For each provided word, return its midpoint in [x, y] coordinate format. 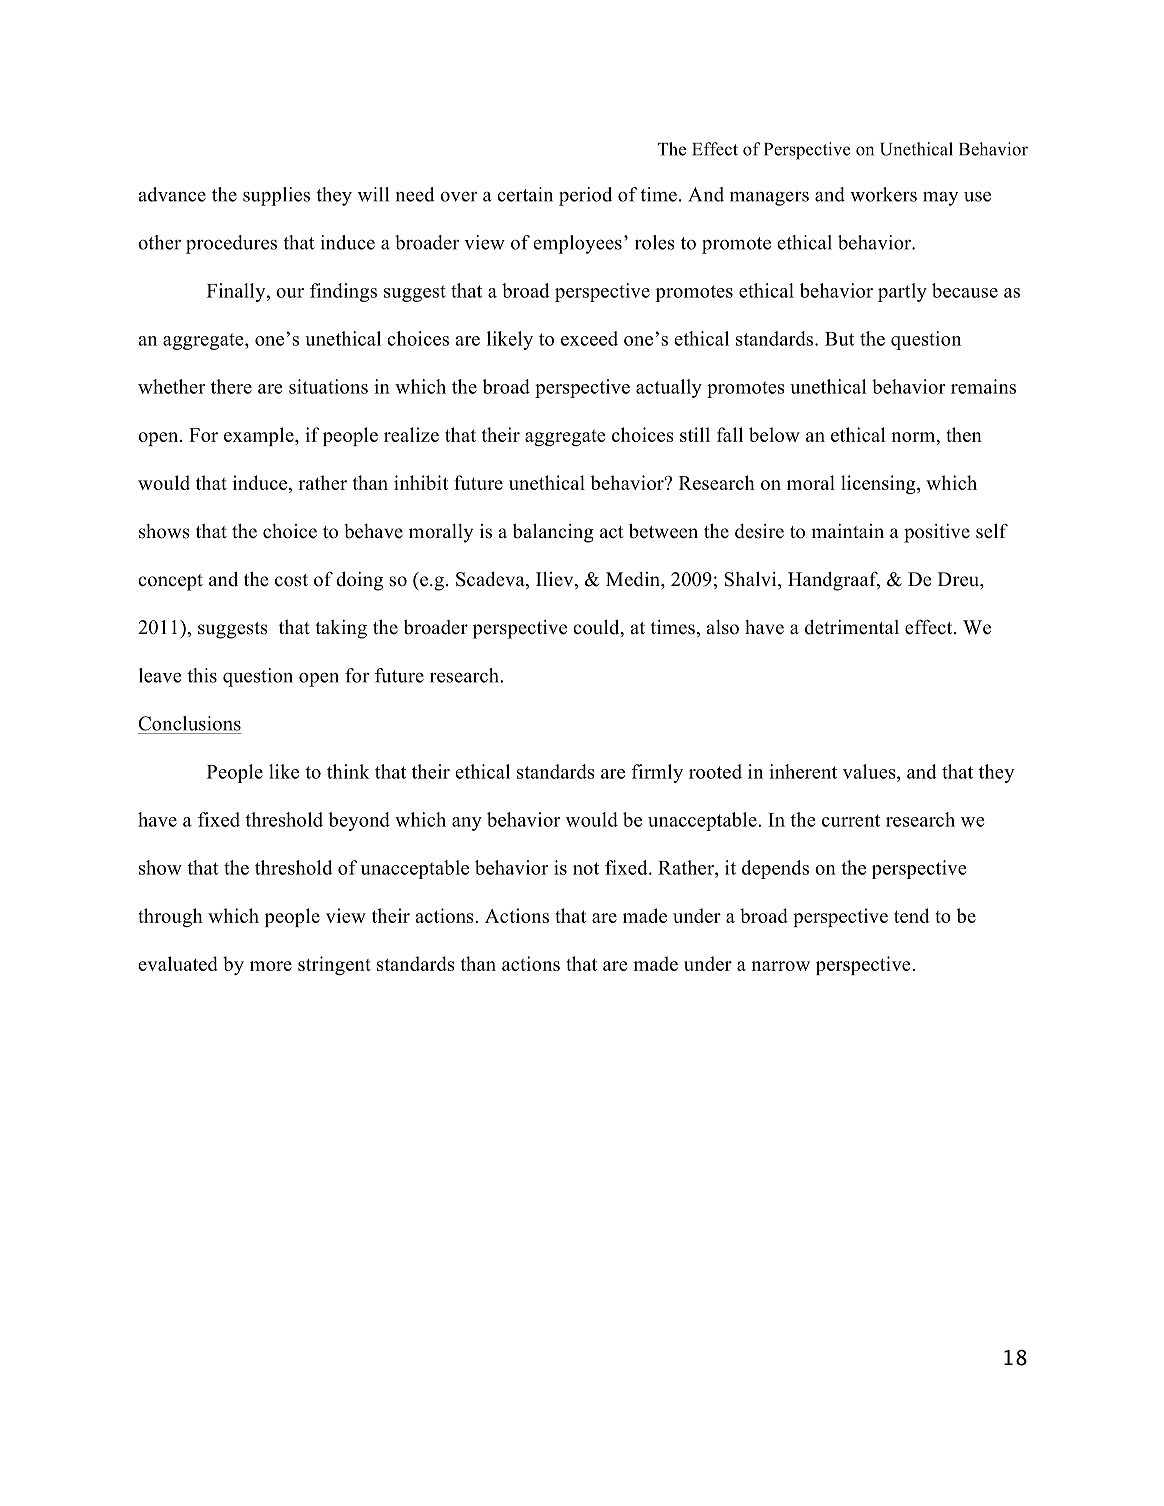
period [585, 196]
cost [291, 580]
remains [983, 386]
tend [912, 915]
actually [669, 388]
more [271, 966]
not [586, 868]
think [348, 771]
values [870, 771]
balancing [553, 533]
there [231, 386]
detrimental [852, 627]
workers [883, 194]
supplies [276, 196]
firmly [657, 773]
